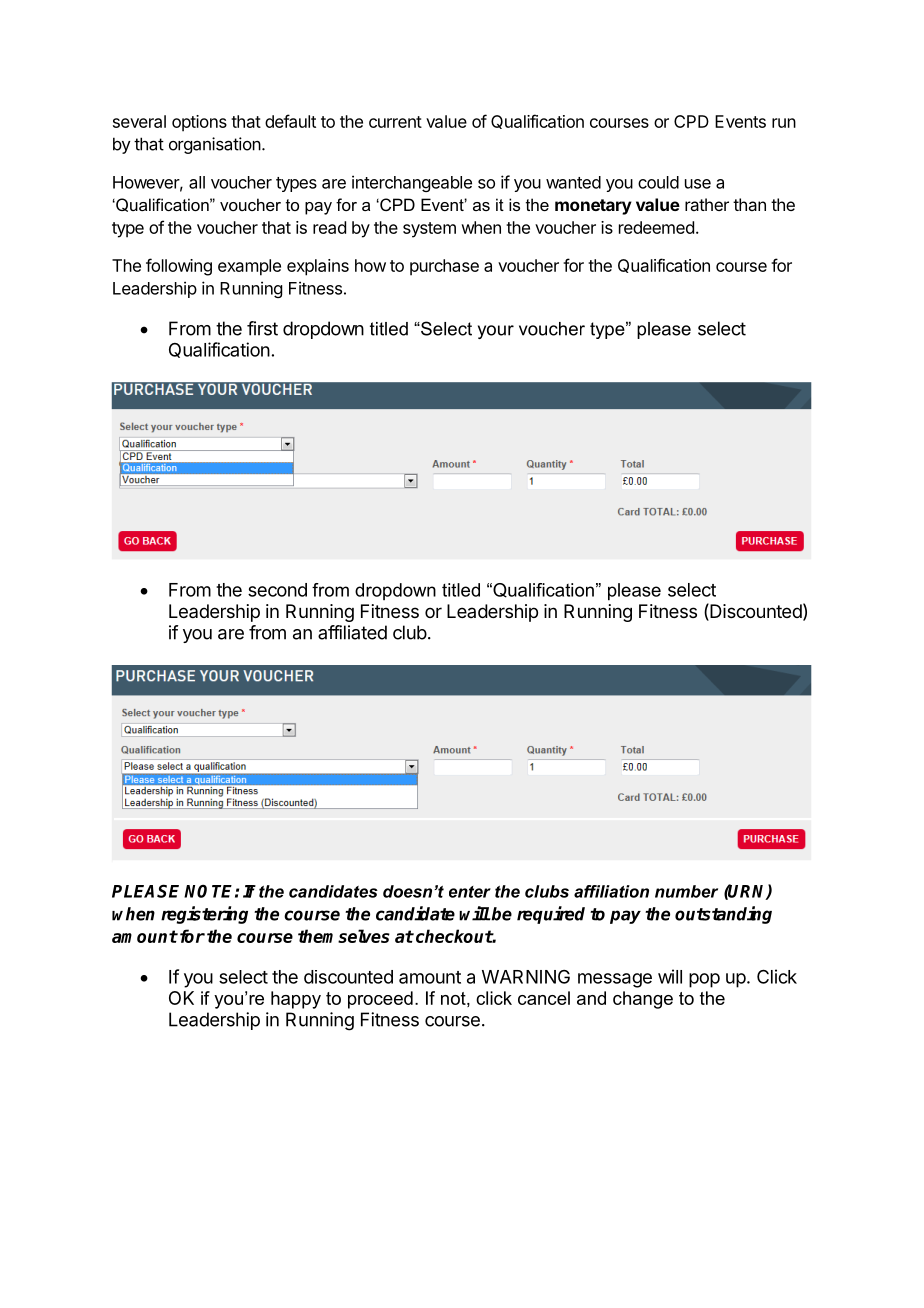 The image size is (924, 1308). What do you see at coordinates (686, 891) in the screenshot?
I see `number` at bounding box center [686, 891].
